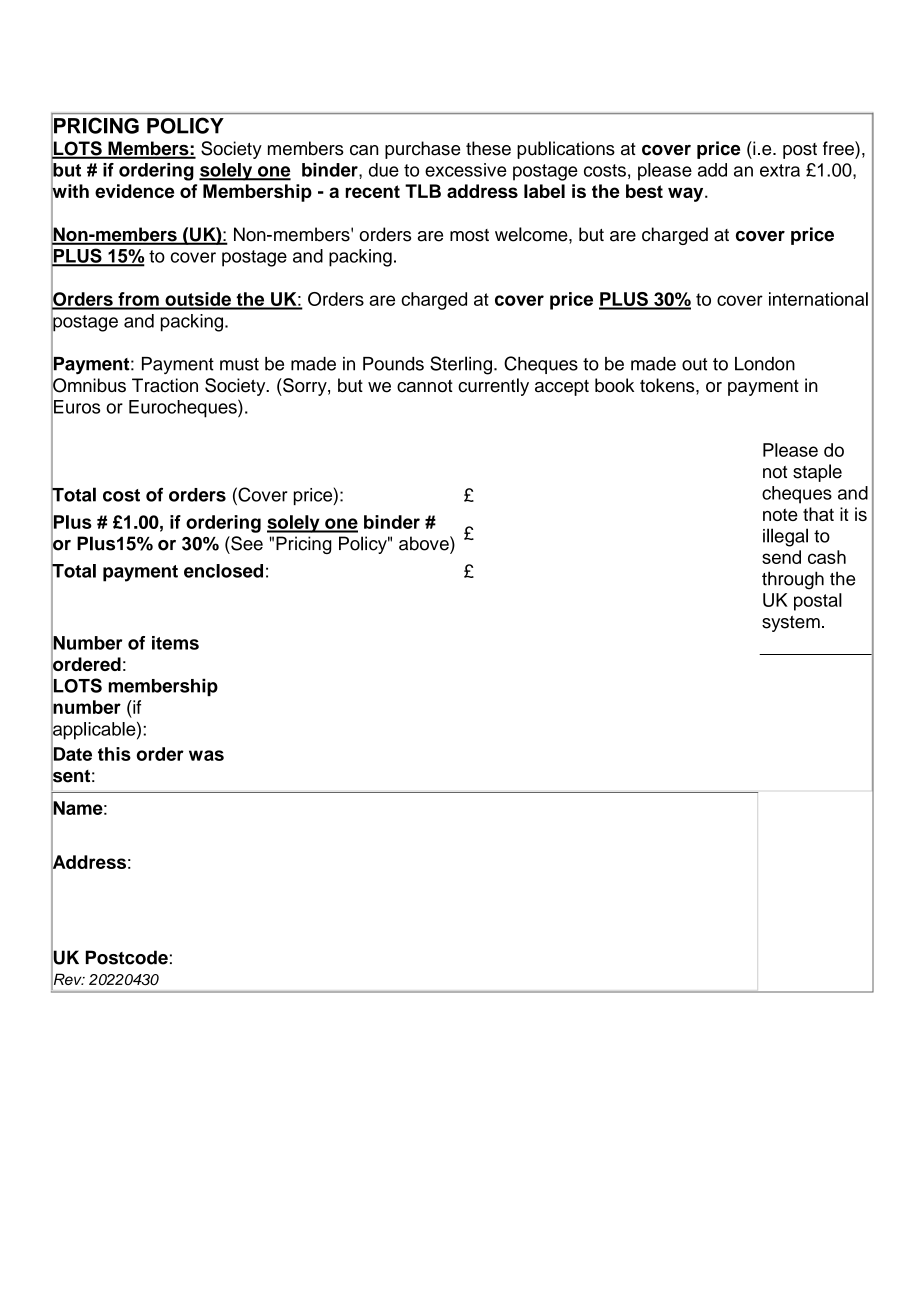 Image resolution: width=924 pixels, height=1307 pixels. What do you see at coordinates (206, 755) in the document?
I see `was` at bounding box center [206, 755].
